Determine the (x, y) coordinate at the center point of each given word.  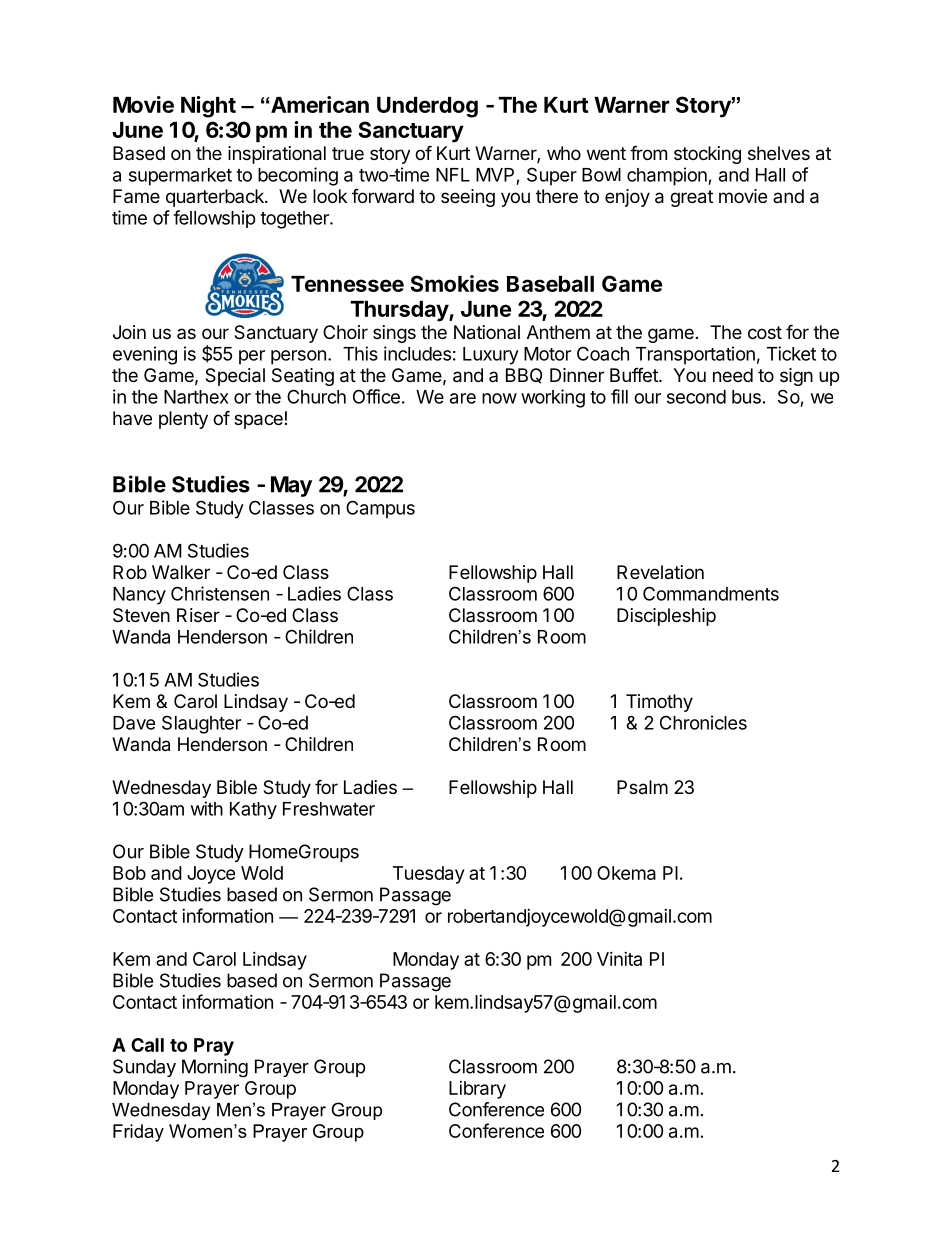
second (696, 397)
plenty (183, 420)
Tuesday (428, 875)
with (207, 808)
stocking (707, 155)
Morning (215, 1068)
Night (208, 107)
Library (477, 1090)
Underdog (427, 107)
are (463, 398)
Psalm (642, 787)
